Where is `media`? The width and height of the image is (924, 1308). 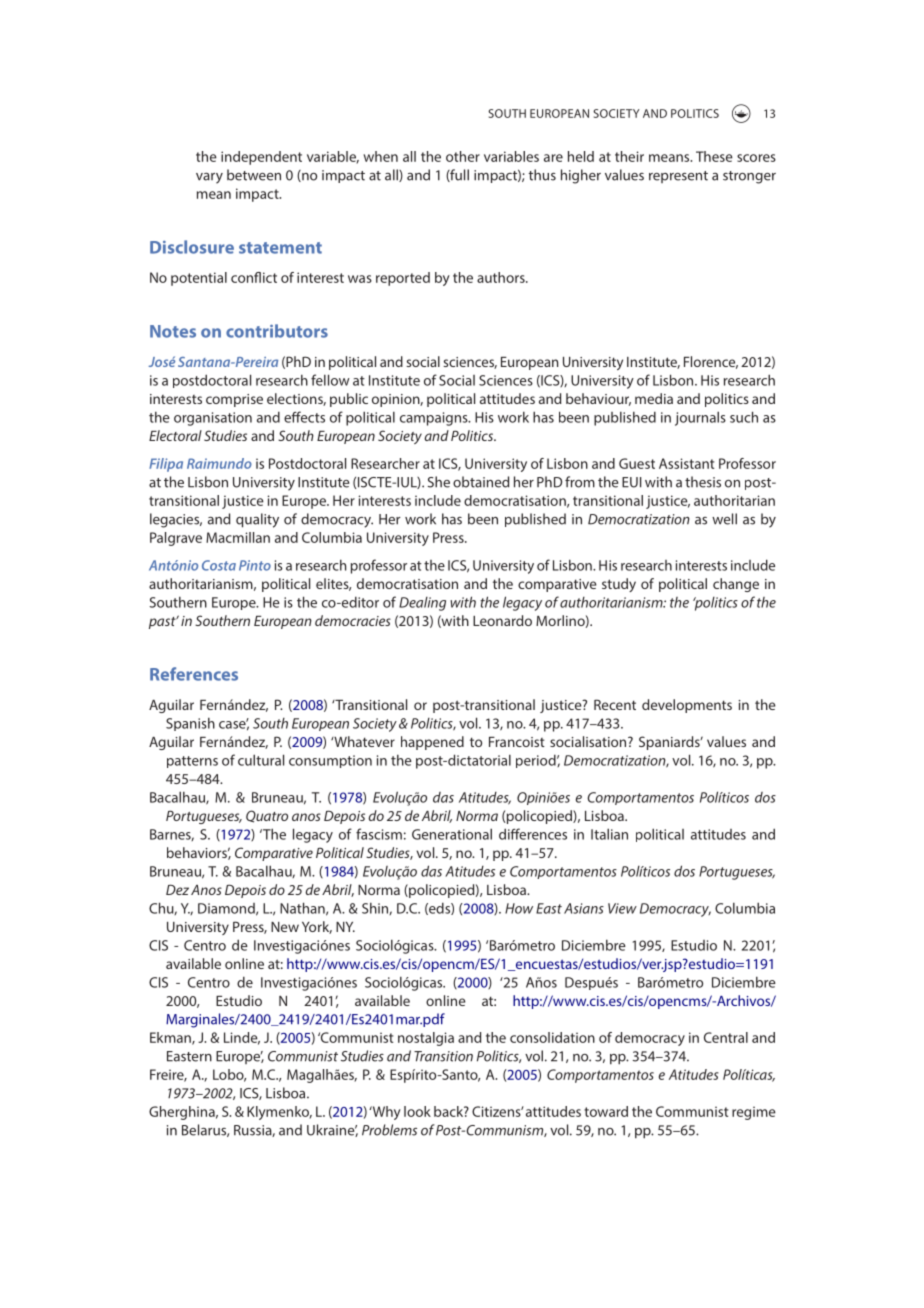 media is located at coordinates (654, 398).
